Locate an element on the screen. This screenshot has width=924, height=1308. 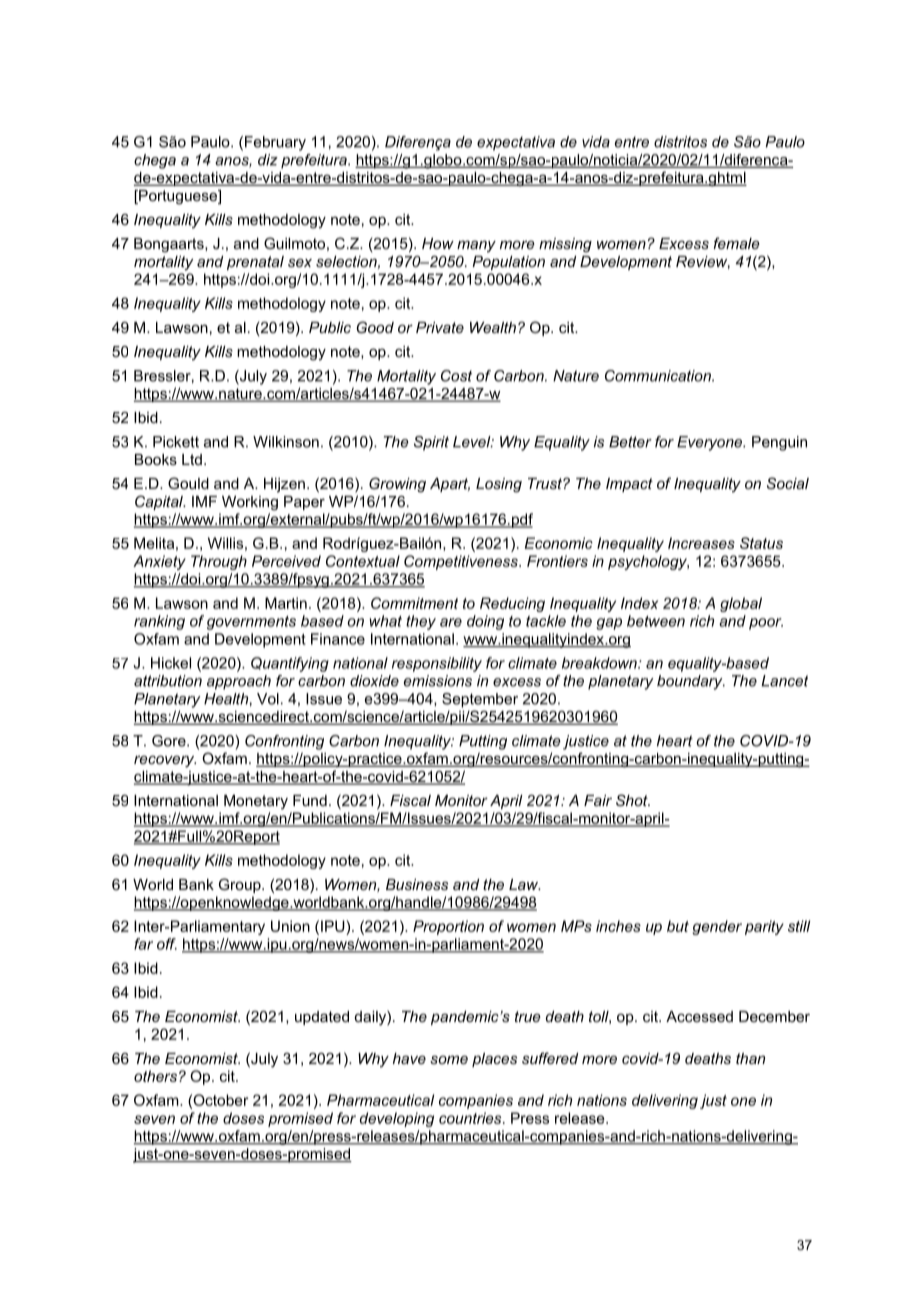
Monetary is located at coordinates (256, 802).
